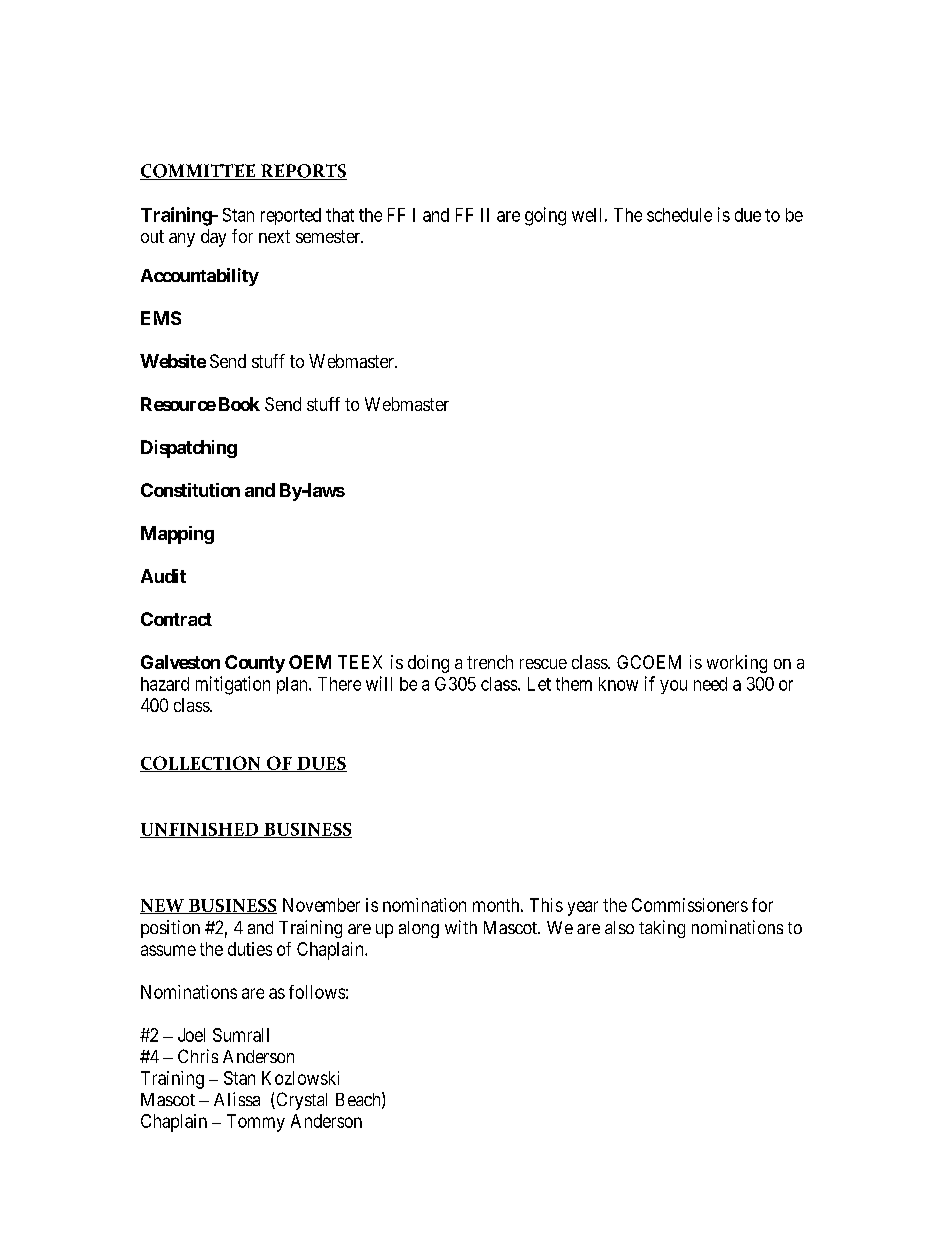 This document has width=952, height=1233. Describe the element at coordinates (239, 404) in the document. I see `Book` at that location.
